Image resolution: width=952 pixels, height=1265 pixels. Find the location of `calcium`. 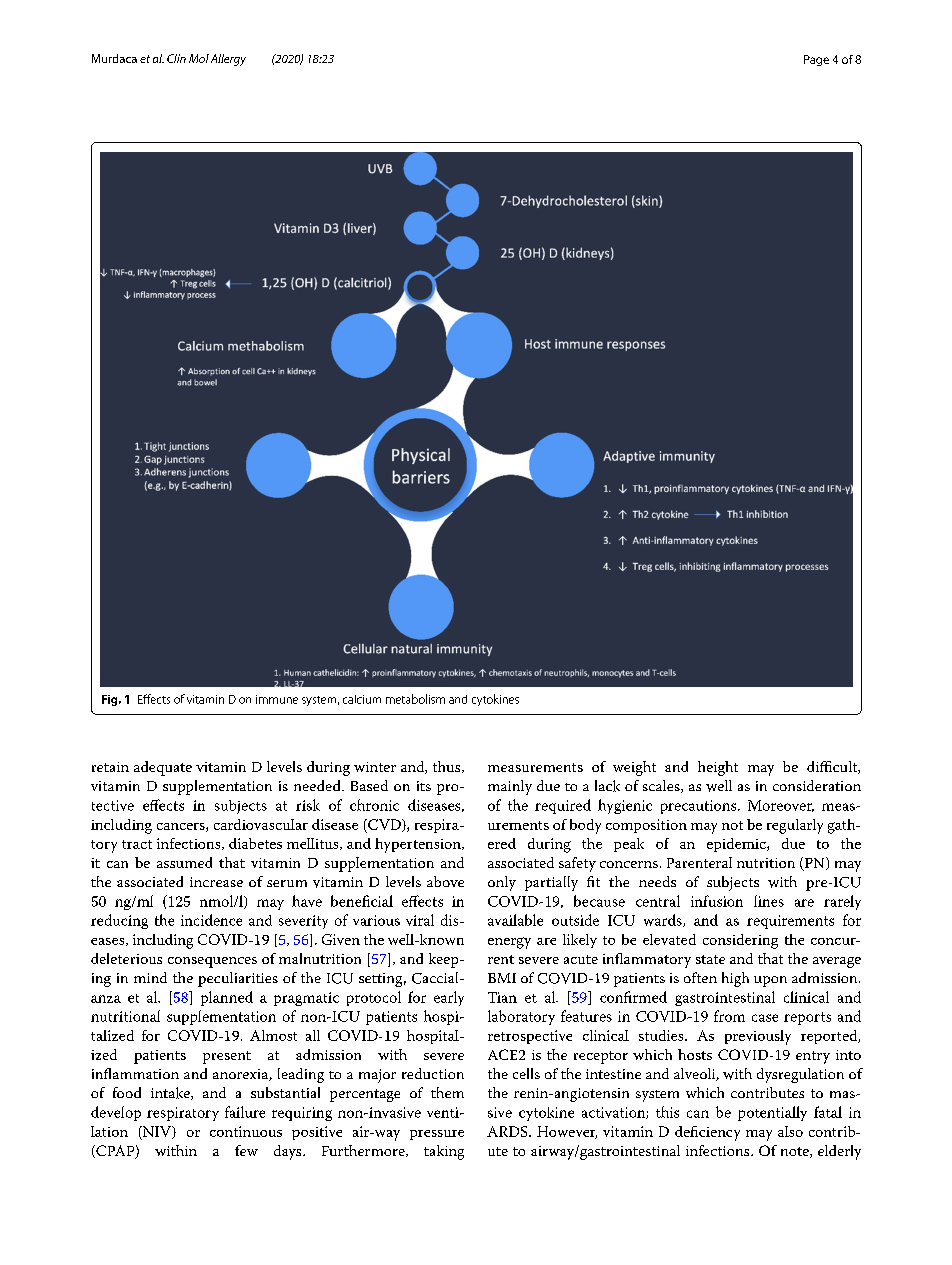

calcium is located at coordinates (362, 699).
